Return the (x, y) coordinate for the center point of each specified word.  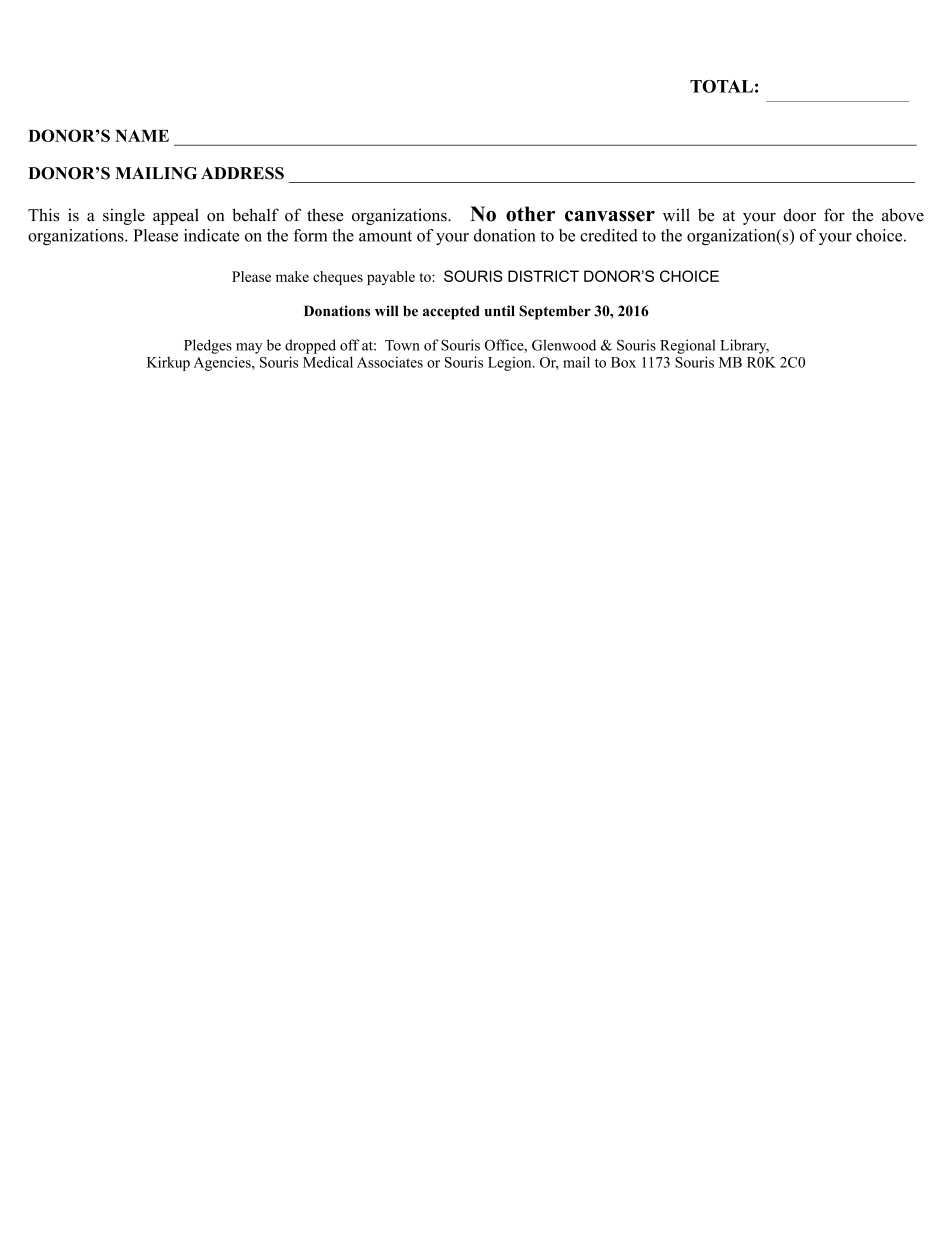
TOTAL (721, 86)
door (799, 215)
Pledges (208, 346)
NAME (142, 136)
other (530, 214)
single (124, 216)
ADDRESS (242, 173)
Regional (688, 346)
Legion (511, 364)
